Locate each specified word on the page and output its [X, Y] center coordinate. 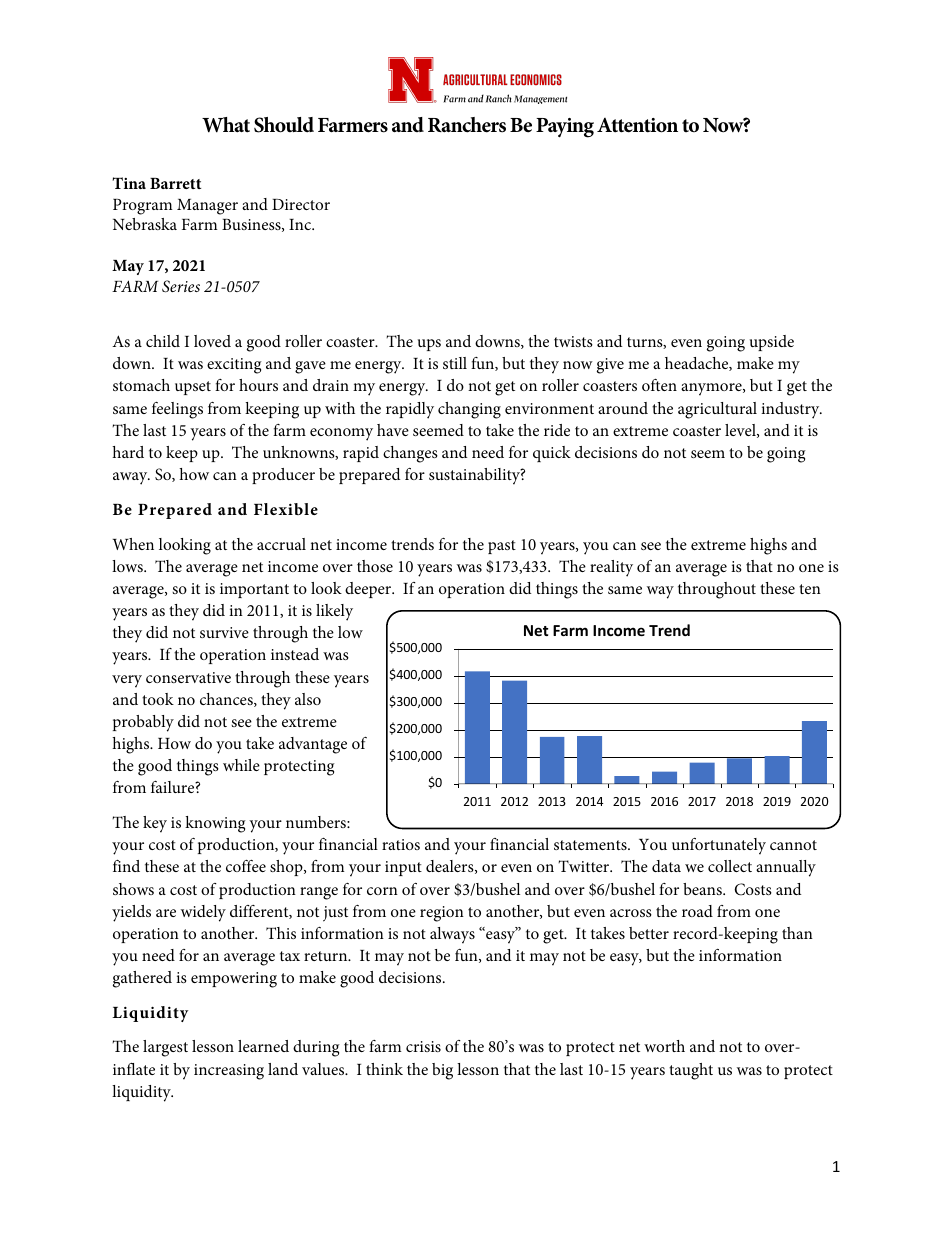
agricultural [717, 410]
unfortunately [719, 846]
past [502, 547]
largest [165, 1048]
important [254, 590]
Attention [637, 125]
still [455, 363]
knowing [215, 824]
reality [611, 568]
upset [193, 388]
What [226, 125]
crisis [423, 1046]
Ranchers [467, 125]
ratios [401, 844]
